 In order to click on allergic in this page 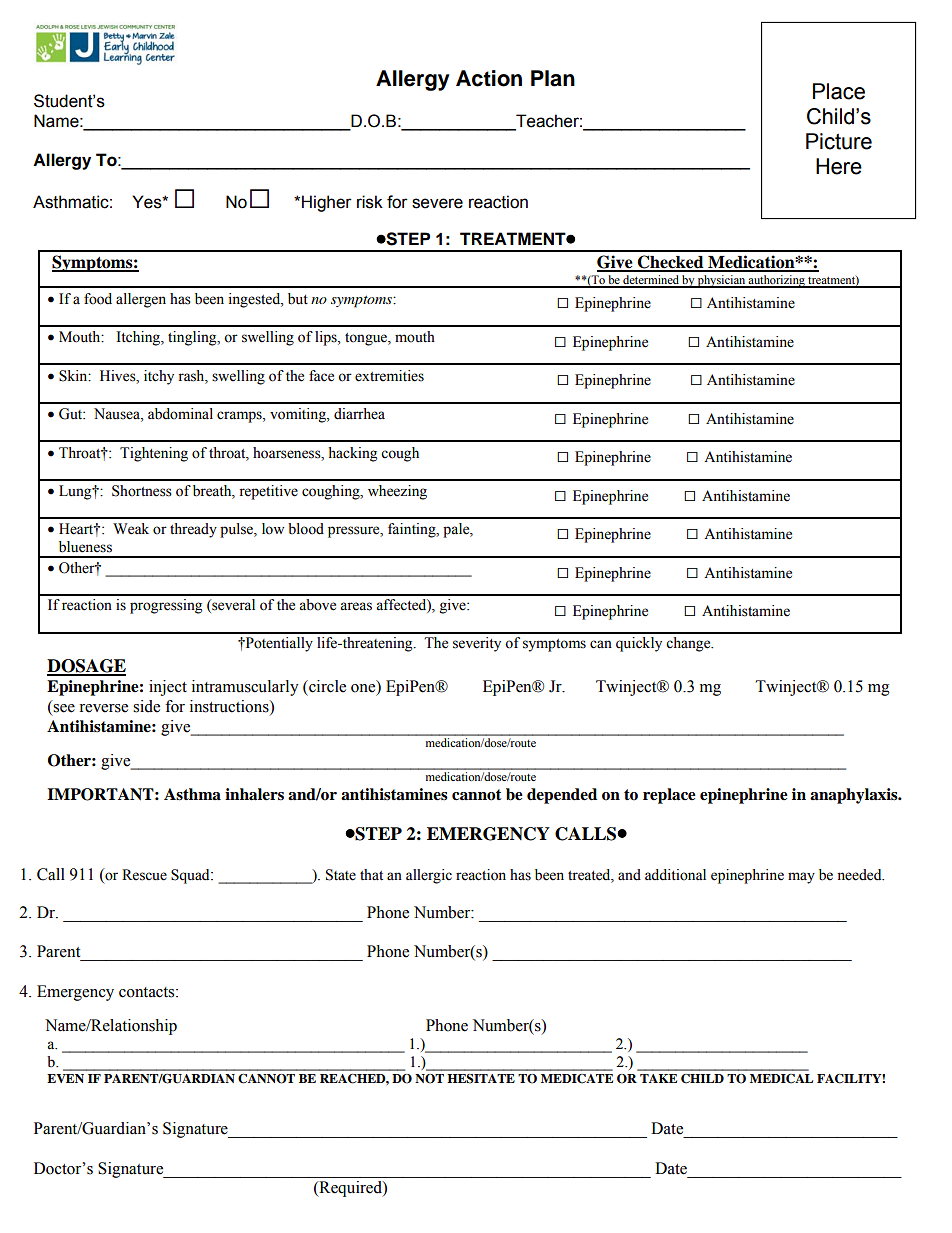, I will do `click(429, 876)`.
